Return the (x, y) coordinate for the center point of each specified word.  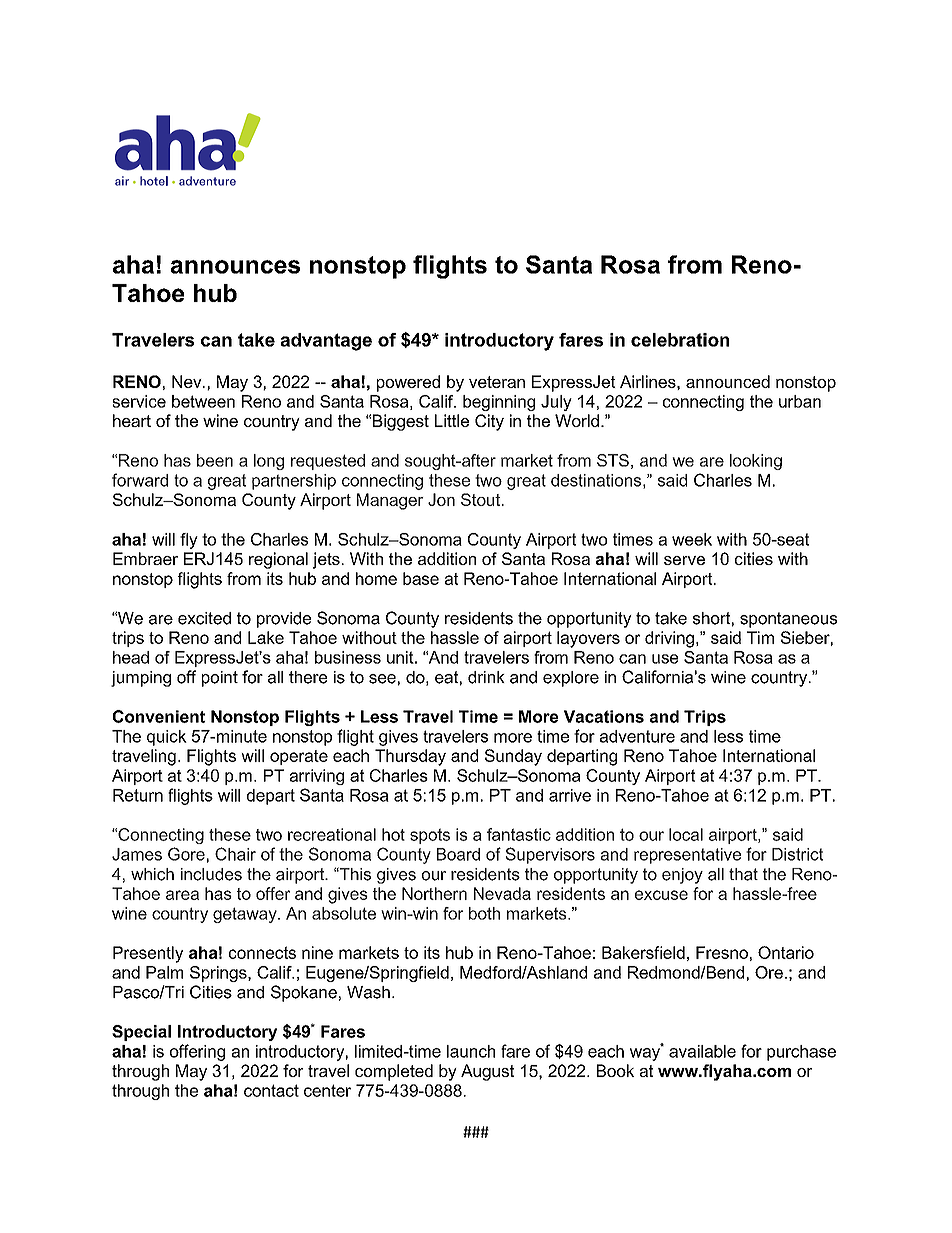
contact (271, 1090)
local (686, 834)
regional (278, 560)
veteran (497, 382)
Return (138, 795)
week (692, 539)
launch (471, 1051)
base (421, 578)
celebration (680, 340)
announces (235, 267)
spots (430, 836)
